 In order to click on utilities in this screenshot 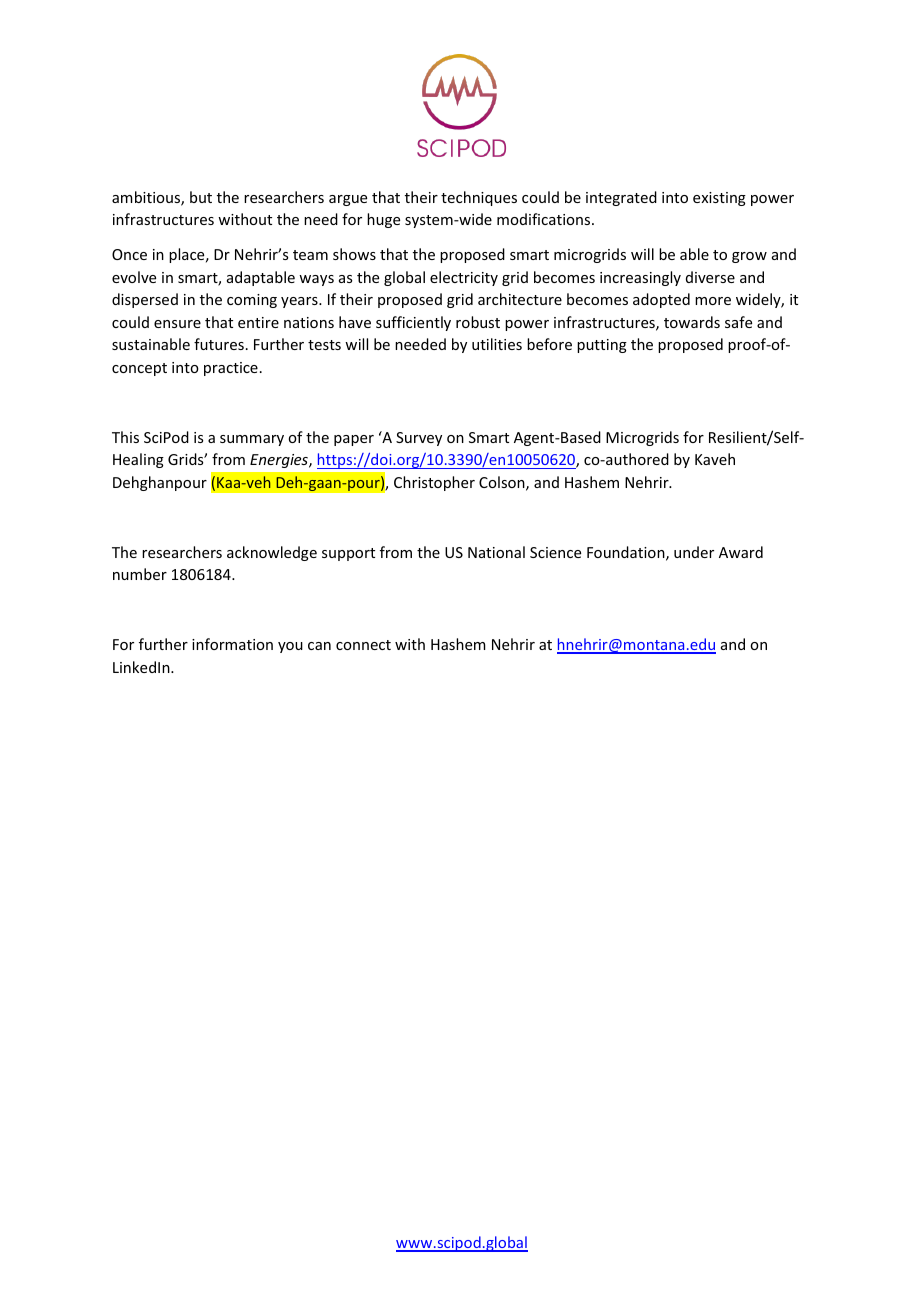, I will do `click(497, 344)`.
